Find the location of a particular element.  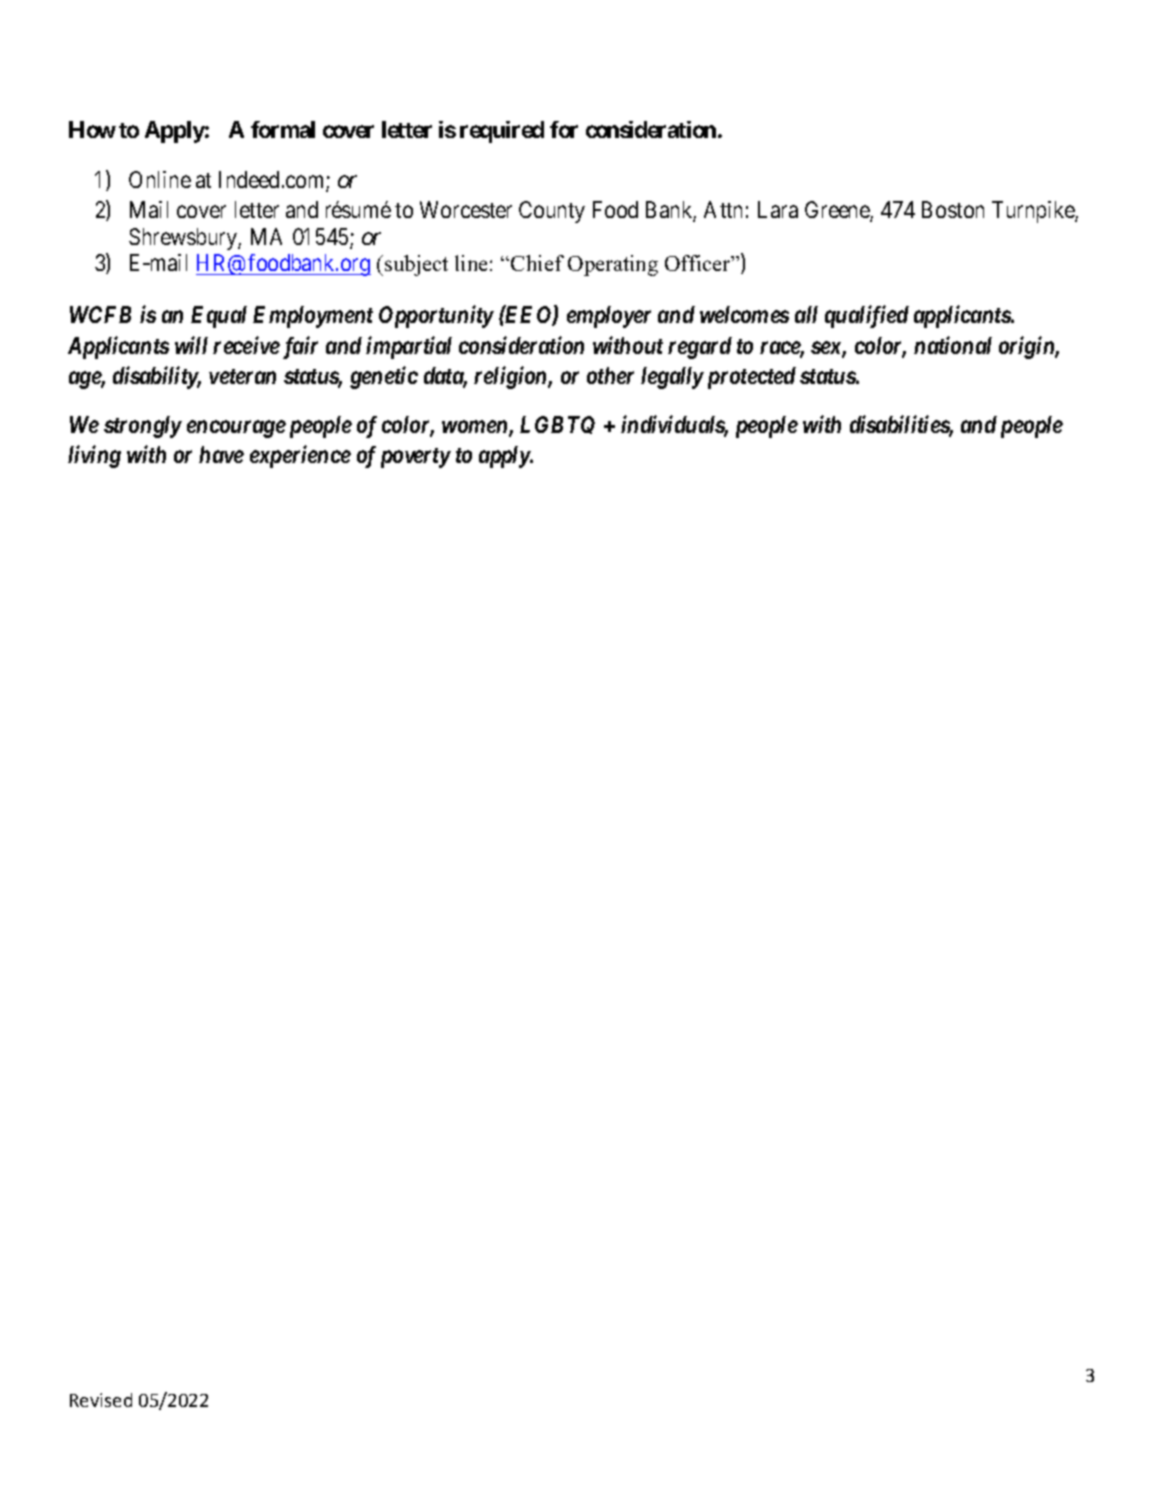

have is located at coordinates (221, 454).
